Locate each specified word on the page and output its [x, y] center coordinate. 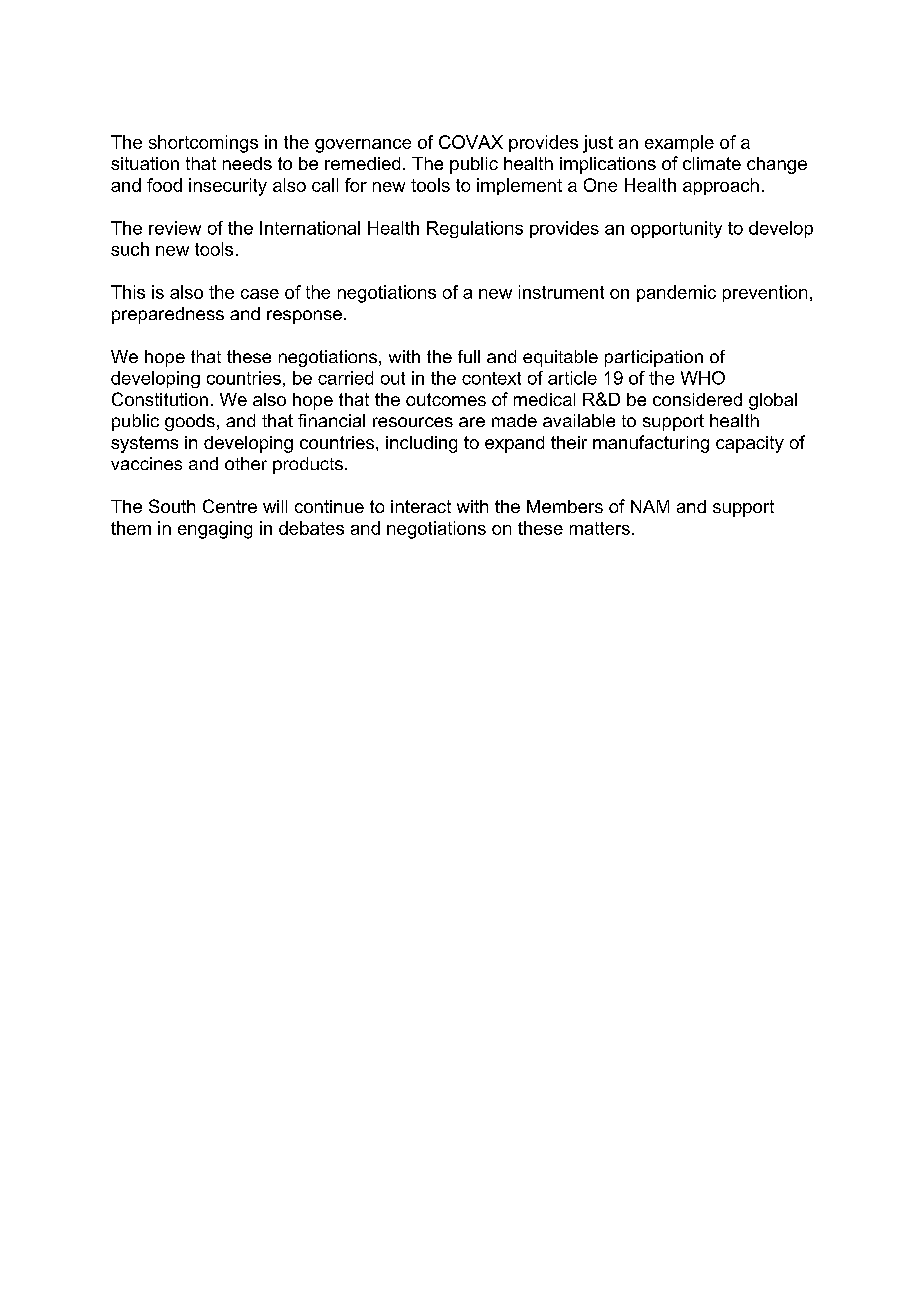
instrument [561, 292]
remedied [362, 163]
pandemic [676, 293]
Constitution [160, 399]
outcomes [446, 399]
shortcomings [203, 144]
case [260, 294]
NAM [650, 506]
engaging [215, 530]
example [679, 143]
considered [697, 399]
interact [421, 506]
